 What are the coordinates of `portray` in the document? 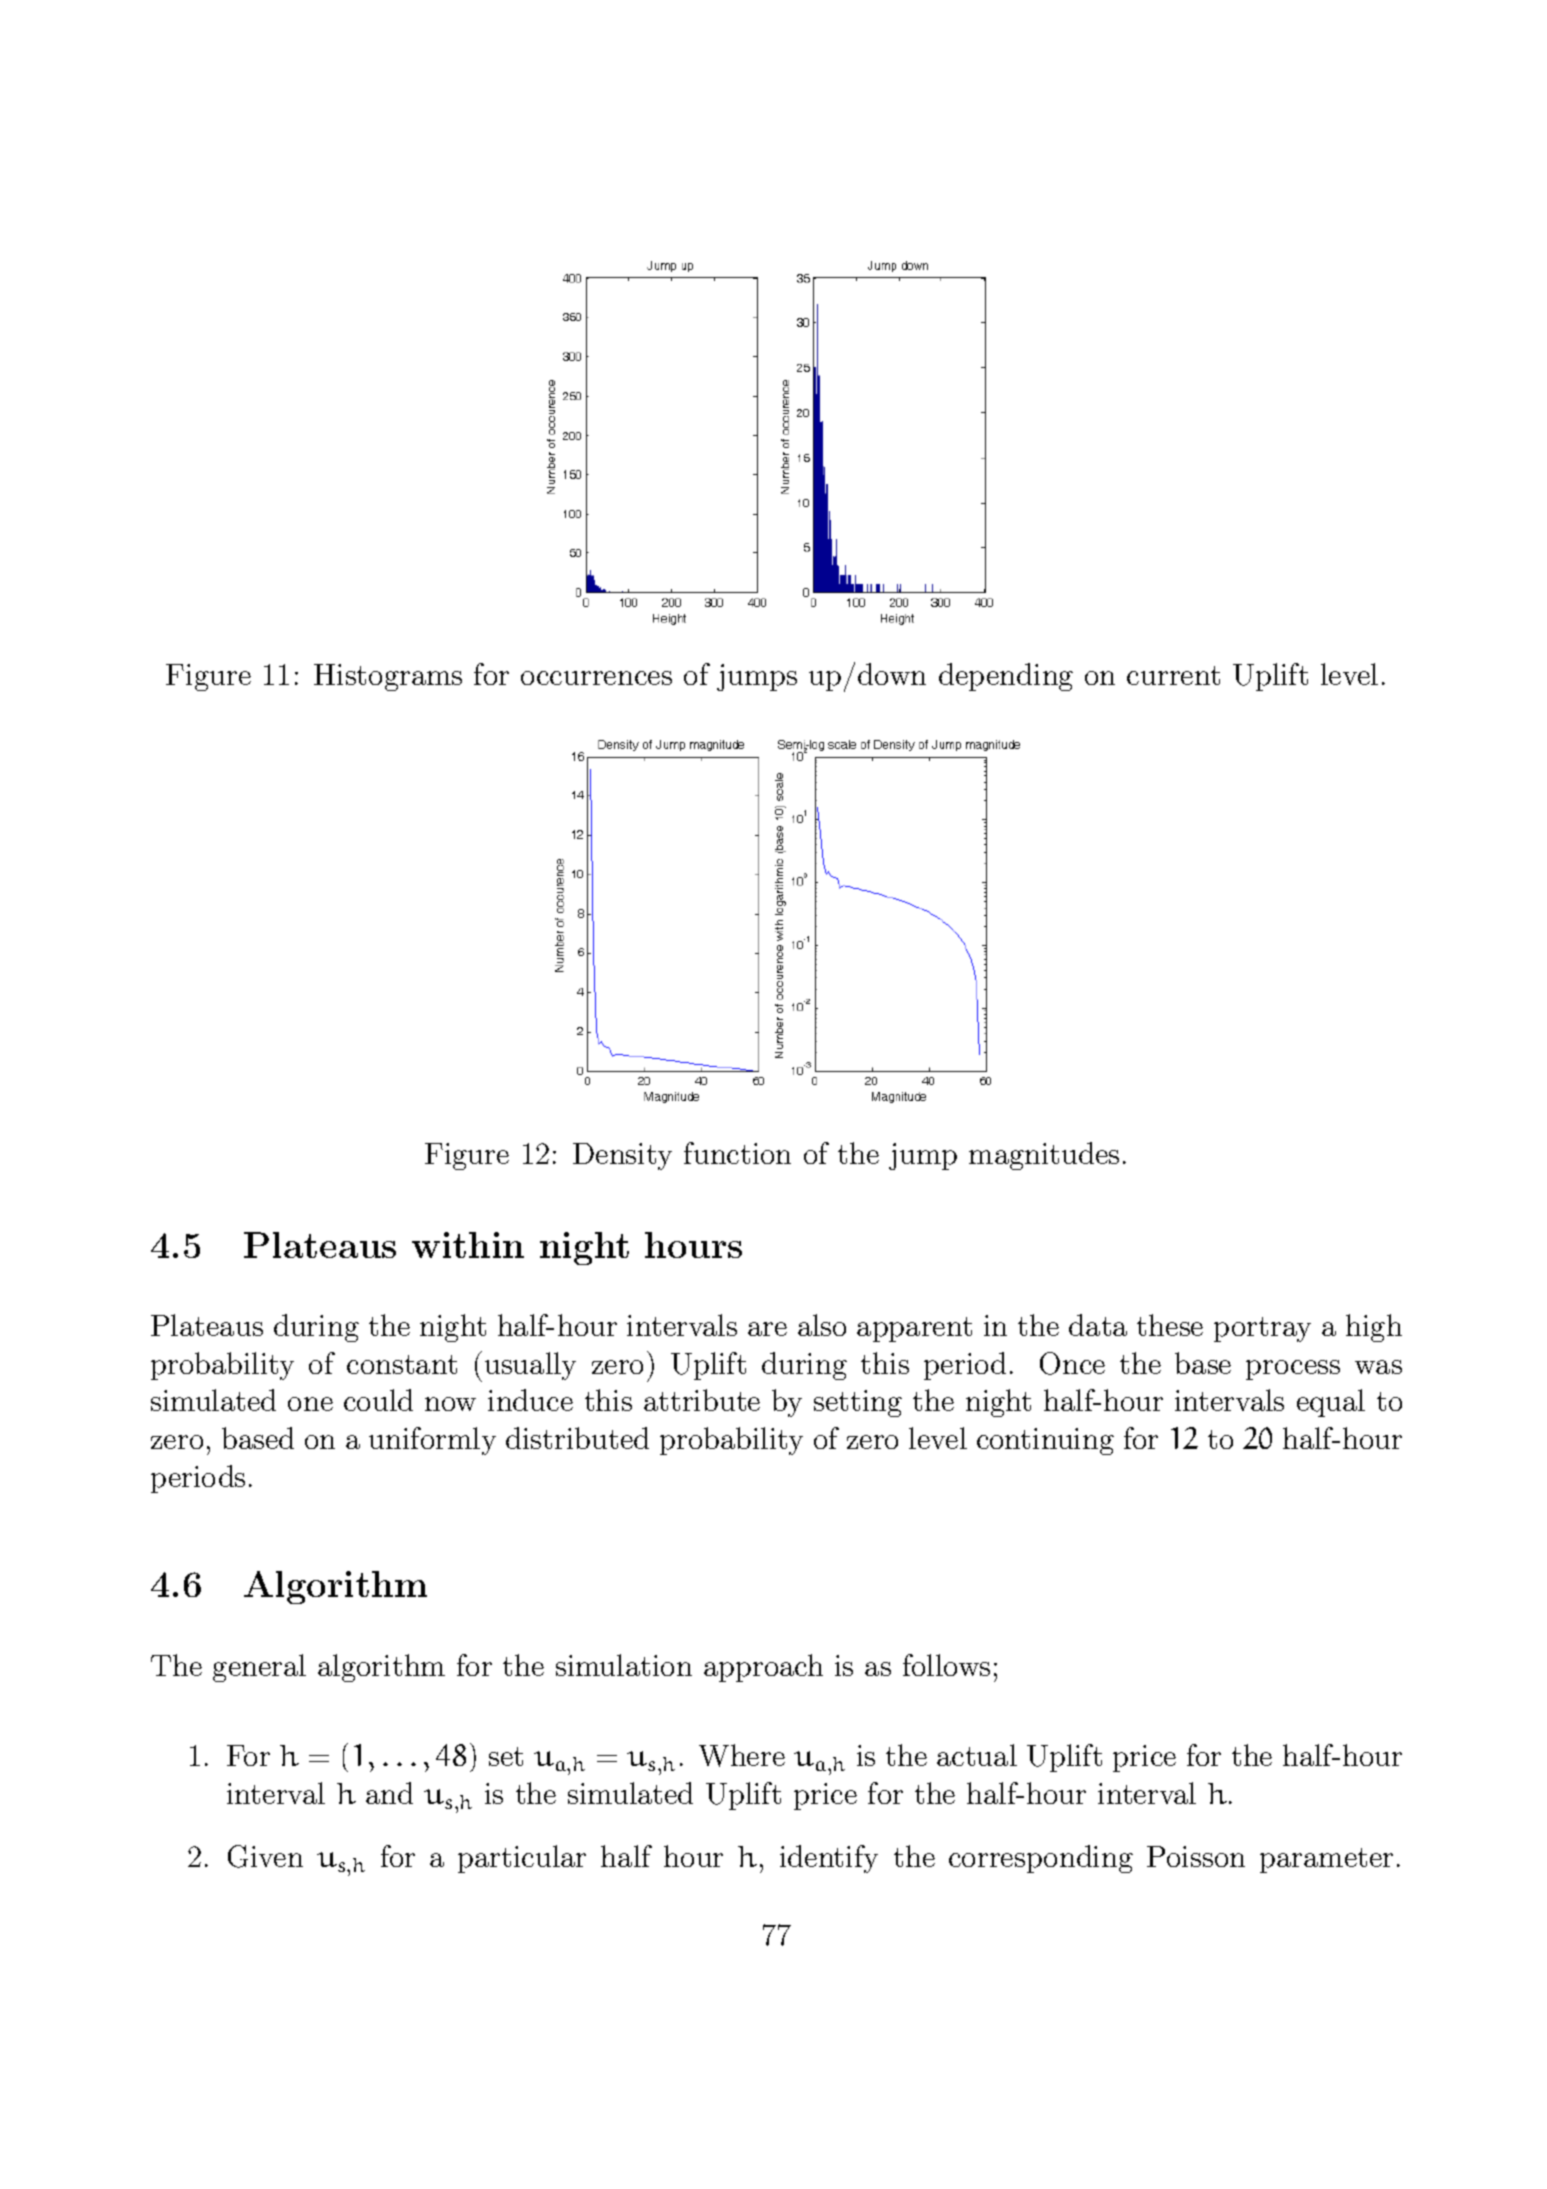 It's located at (1262, 1329).
